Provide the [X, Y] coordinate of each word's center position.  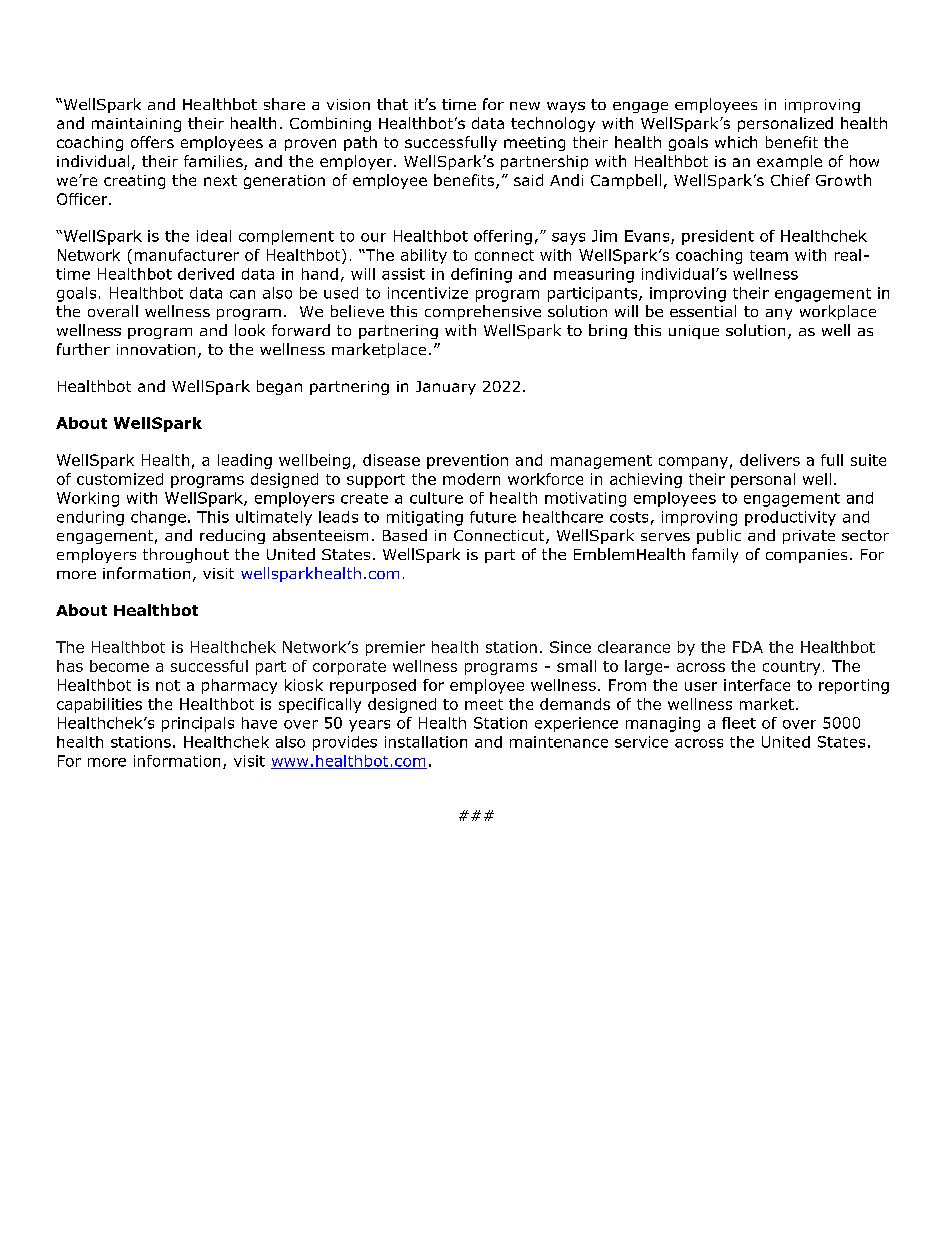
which [736, 142]
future [493, 517]
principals [198, 724]
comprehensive [483, 312]
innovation [156, 349]
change [158, 518]
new [525, 106]
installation [426, 742]
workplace [838, 312]
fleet [739, 723]
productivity [790, 518]
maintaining [136, 125]
